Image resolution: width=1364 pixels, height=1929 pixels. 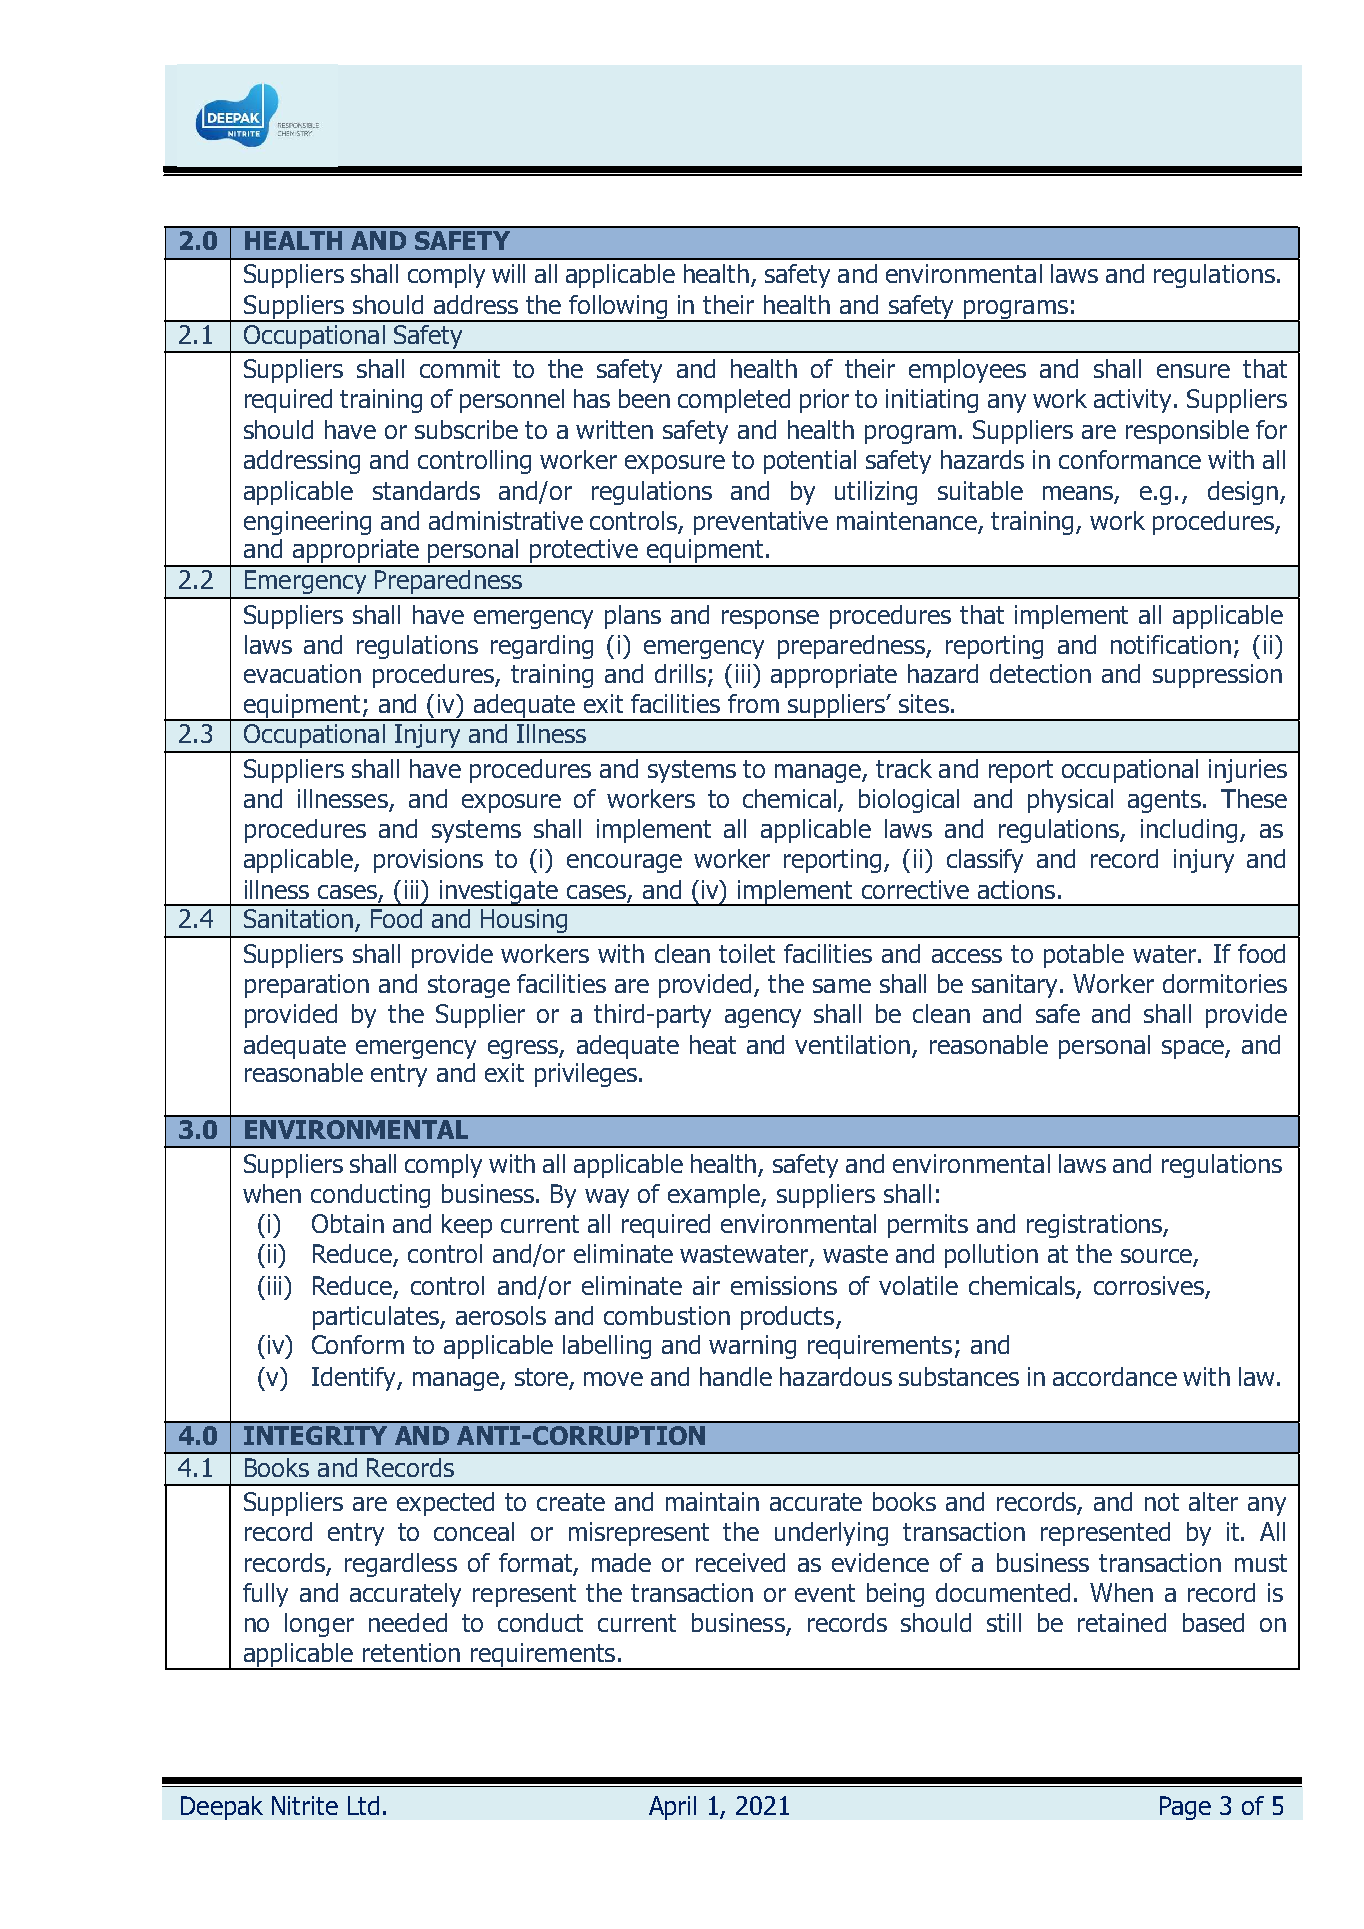 What do you see at coordinates (460, 368) in the document?
I see `commit` at bounding box center [460, 368].
